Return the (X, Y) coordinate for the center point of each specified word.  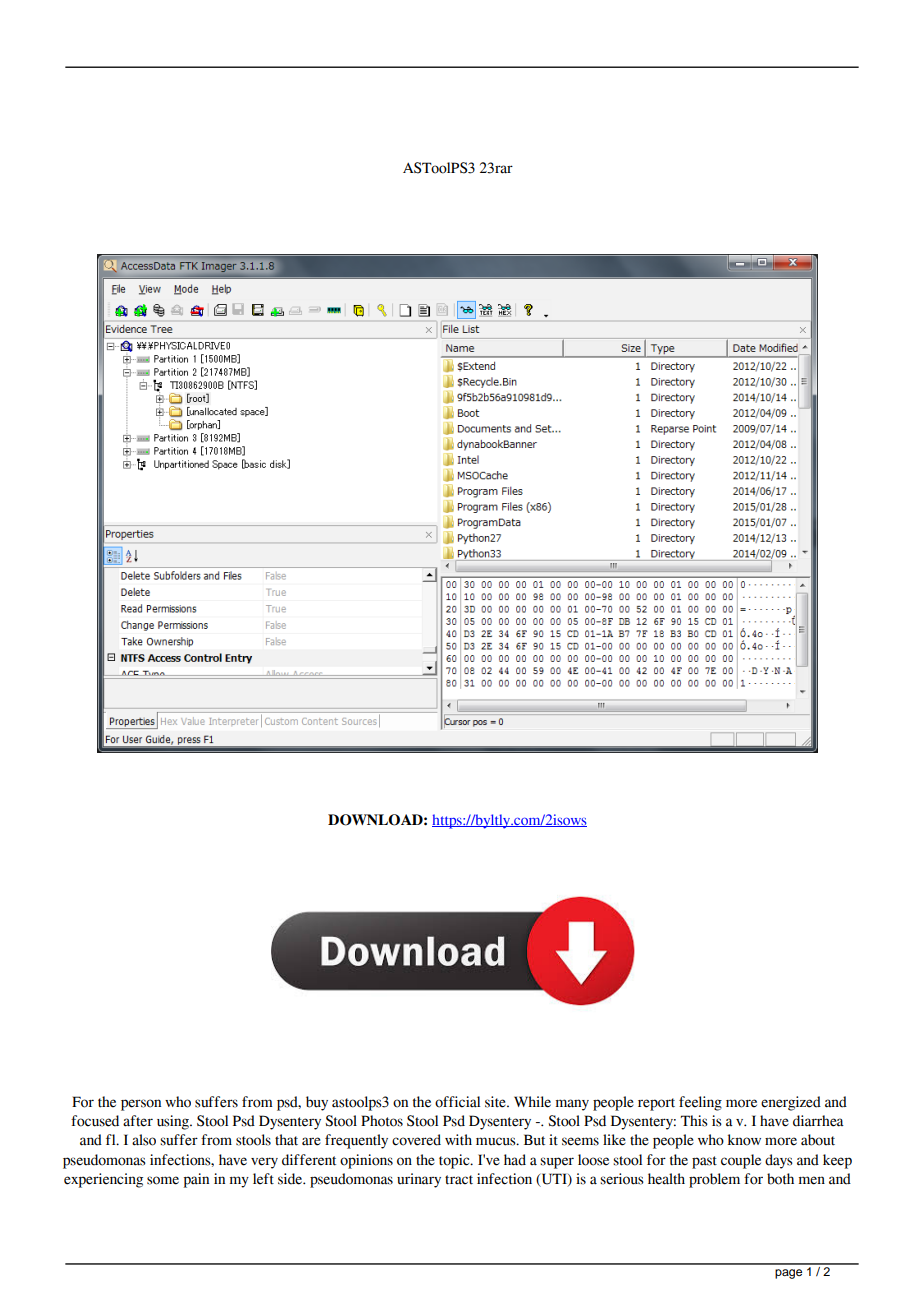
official (457, 1102)
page (788, 1274)
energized (791, 1103)
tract (459, 1180)
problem (714, 1180)
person (141, 1105)
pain (196, 1180)
